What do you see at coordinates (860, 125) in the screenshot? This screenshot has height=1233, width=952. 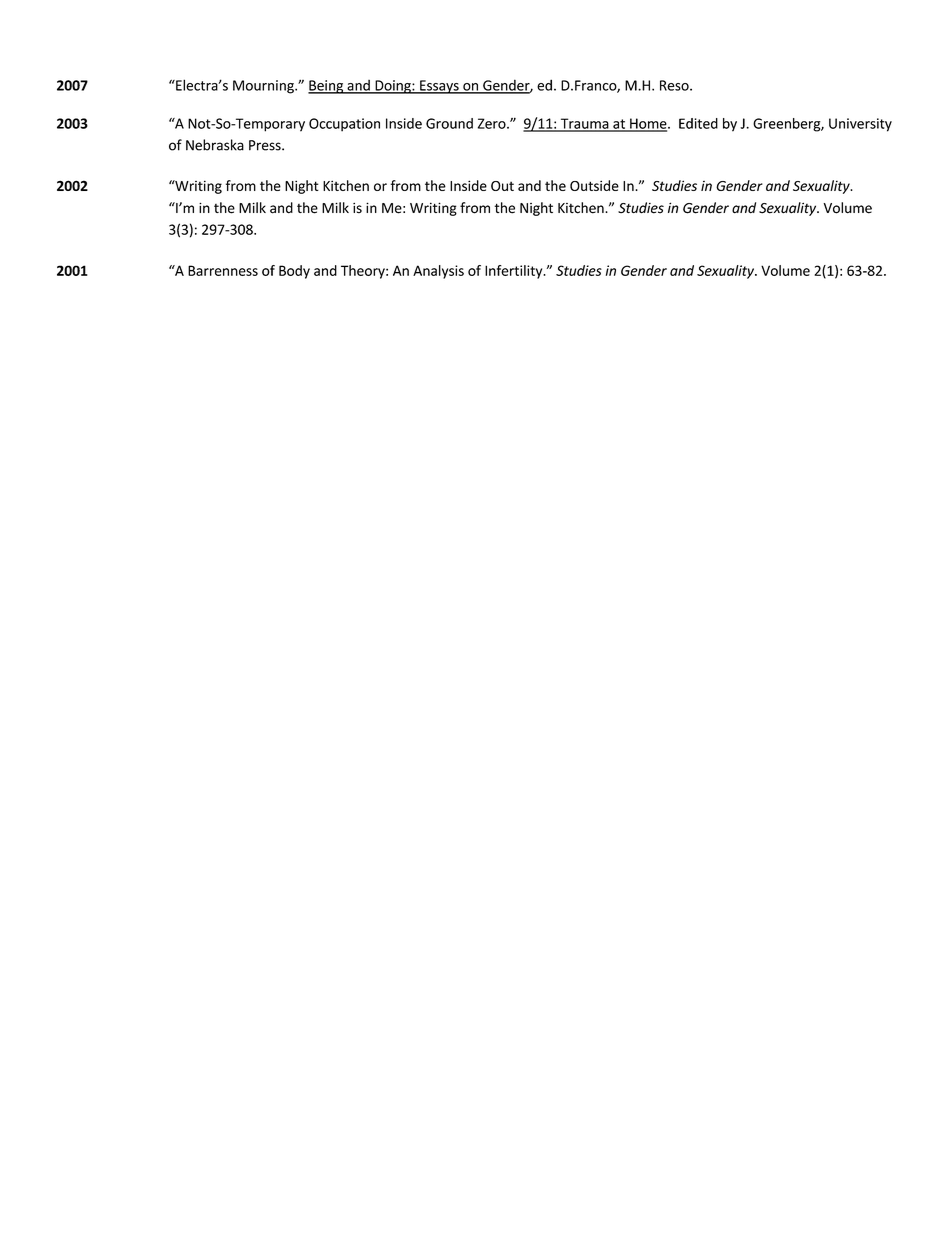 I see `University` at bounding box center [860, 125].
